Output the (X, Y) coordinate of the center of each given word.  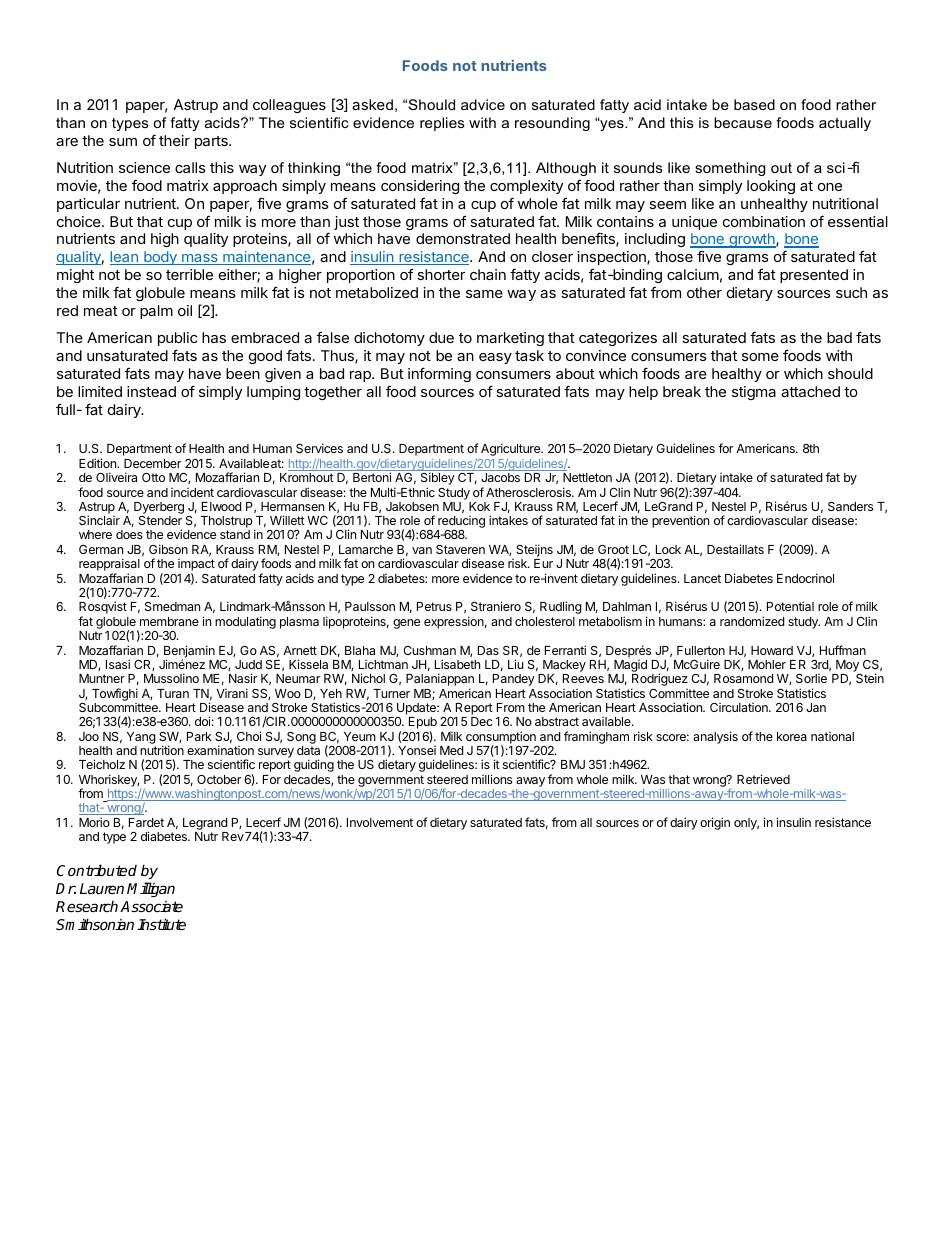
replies (442, 124)
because (743, 122)
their (174, 140)
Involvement (380, 822)
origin (715, 823)
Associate (151, 906)
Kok (479, 506)
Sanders (850, 506)
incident (192, 492)
